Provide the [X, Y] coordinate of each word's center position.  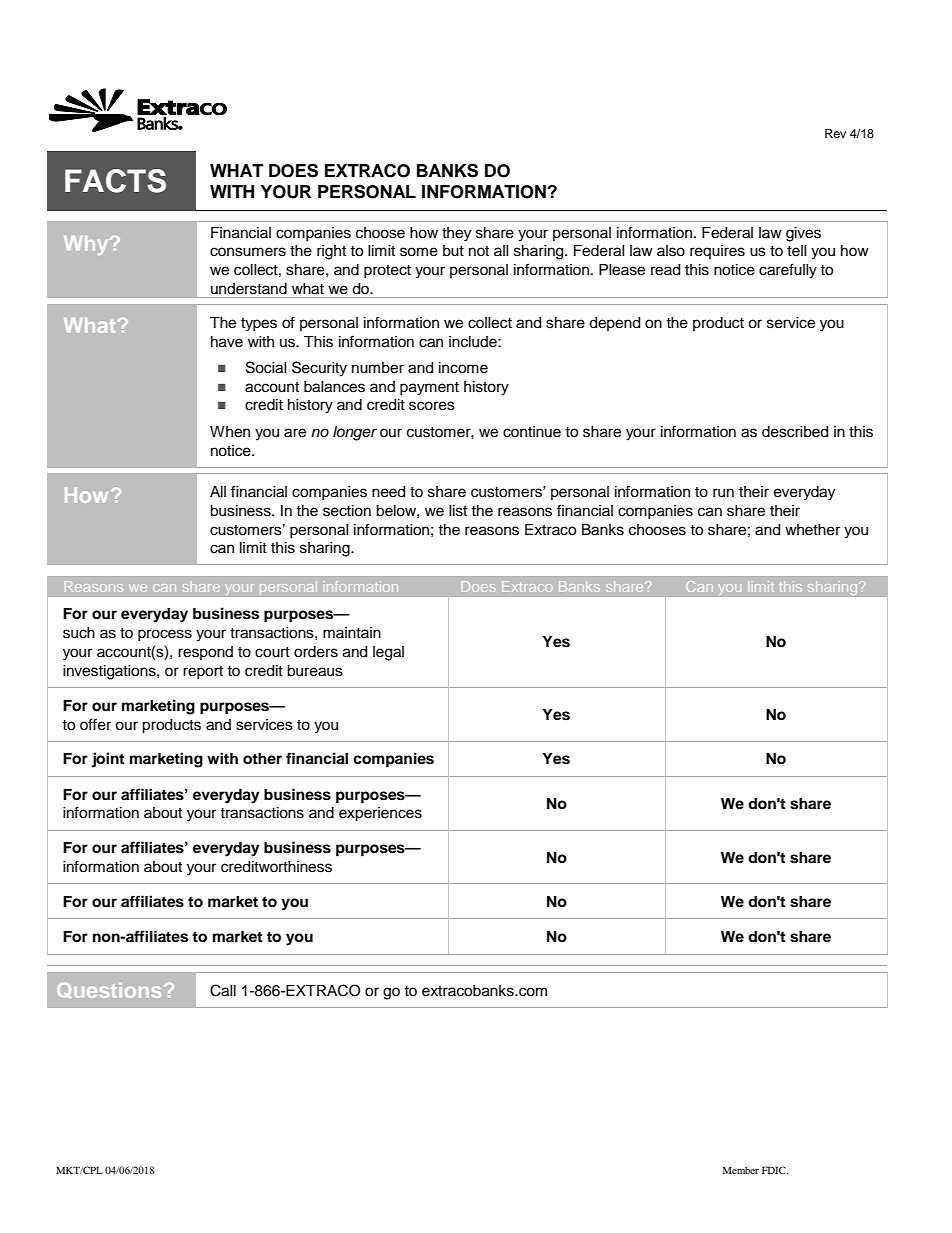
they [456, 234]
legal [388, 653]
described [795, 432]
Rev [835, 133]
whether [812, 530]
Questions [109, 990]
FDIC [775, 1170]
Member [741, 1170]
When [230, 432]
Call [223, 990]
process [165, 635]
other [262, 759]
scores [432, 406]
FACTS [115, 181]
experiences [380, 814]
